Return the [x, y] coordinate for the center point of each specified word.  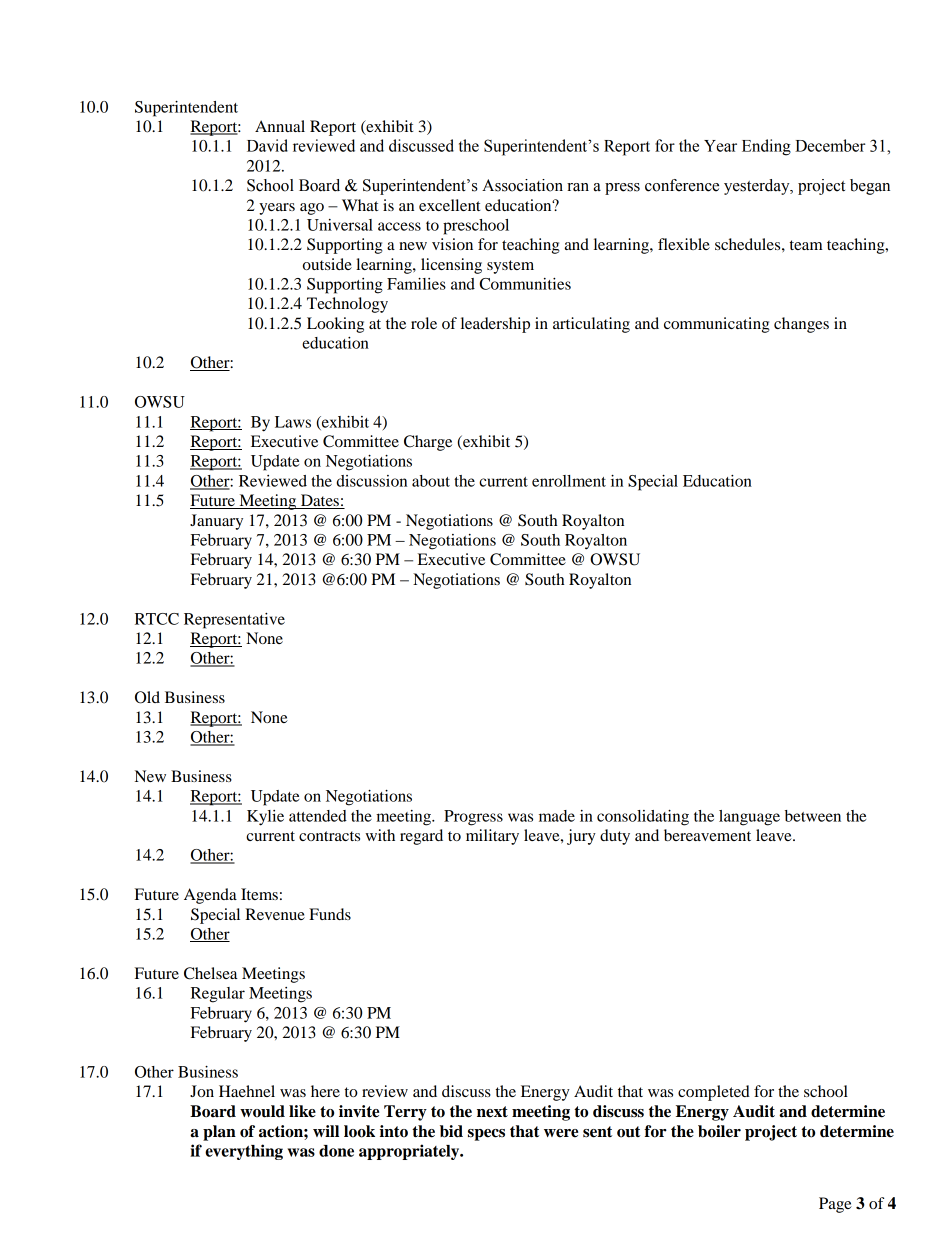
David [267, 145]
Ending [766, 147]
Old [147, 697]
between [813, 816]
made [557, 816]
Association [522, 185]
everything [244, 1152]
